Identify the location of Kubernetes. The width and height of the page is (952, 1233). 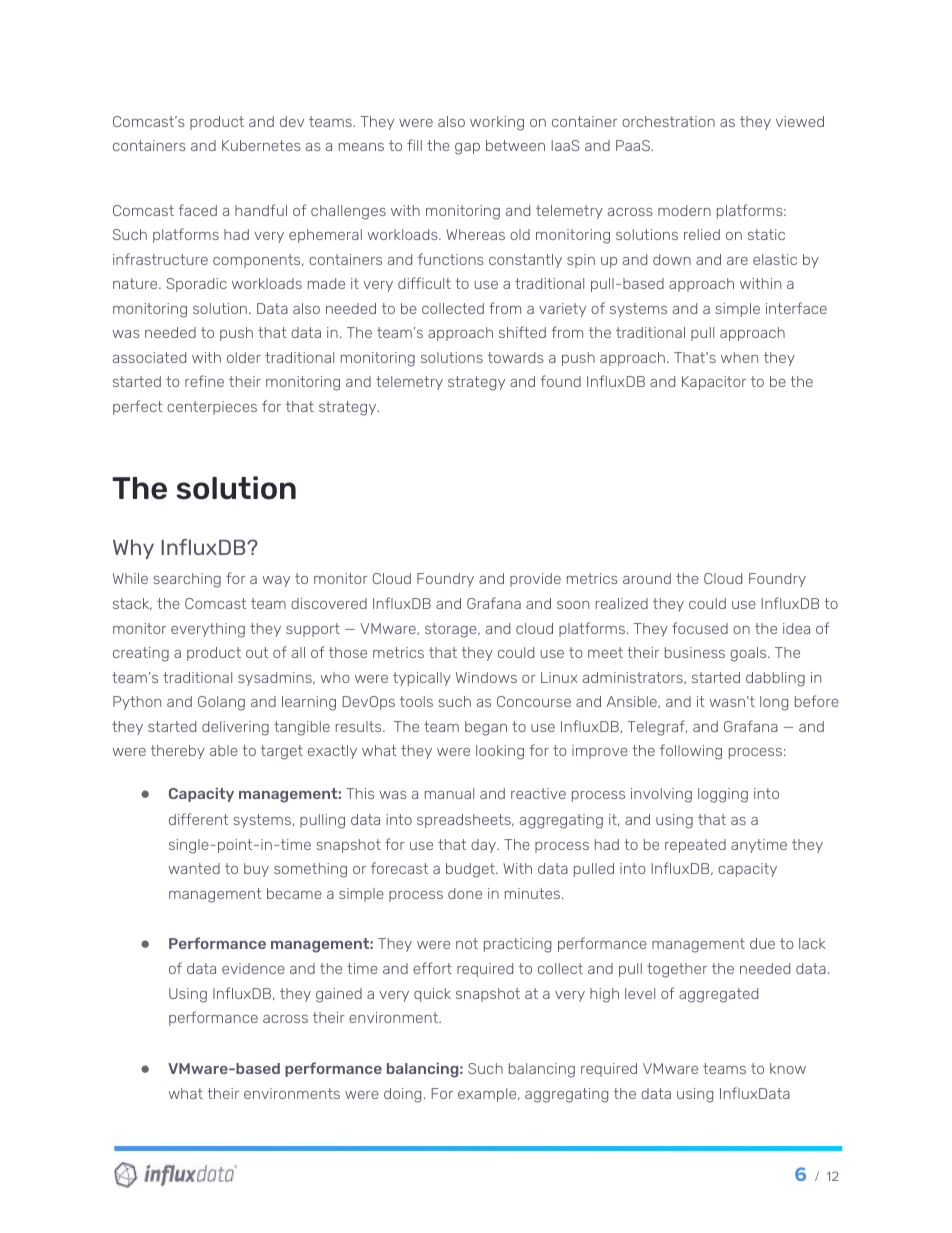
(261, 145).
